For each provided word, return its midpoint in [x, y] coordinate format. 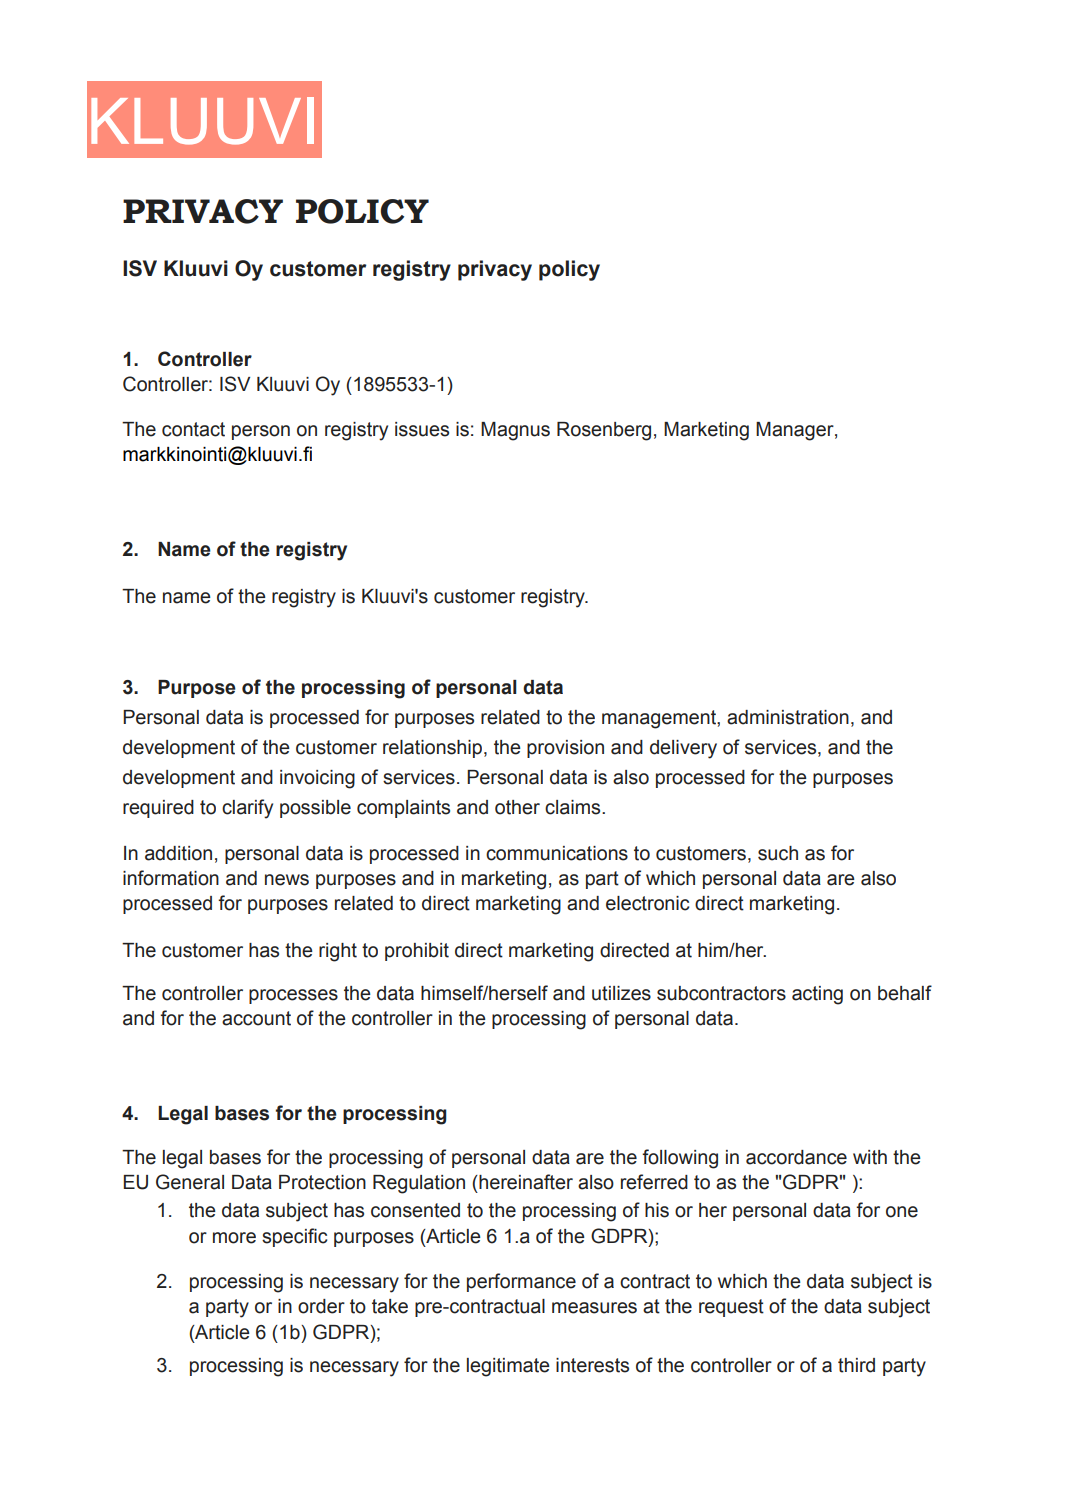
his [657, 1210]
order [321, 1306]
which [742, 1281]
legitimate [508, 1367]
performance [521, 1282]
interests [592, 1365]
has [349, 1210]
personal [769, 1212]
